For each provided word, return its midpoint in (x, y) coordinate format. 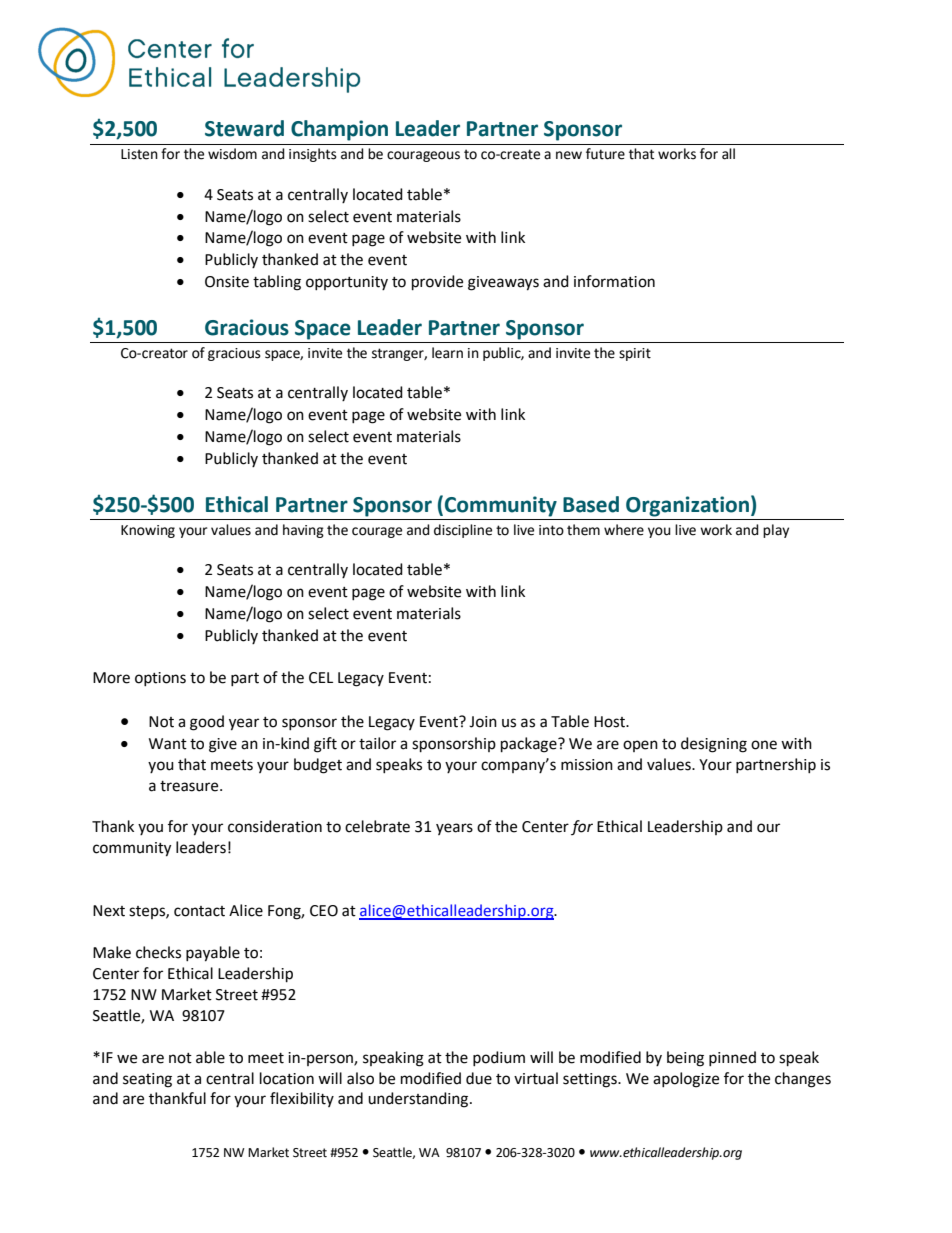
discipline (463, 531)
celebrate (377, 826)
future (605, 154)
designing (714, 745)
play (776, 531)
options (160, 679)
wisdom (232, 154)
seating (147, 1080)
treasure (190, 786)
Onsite (227, 282)
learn (447, 353)
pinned (732, 1058)
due (479, 1078)
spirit (635, 354)
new (569, 155)
